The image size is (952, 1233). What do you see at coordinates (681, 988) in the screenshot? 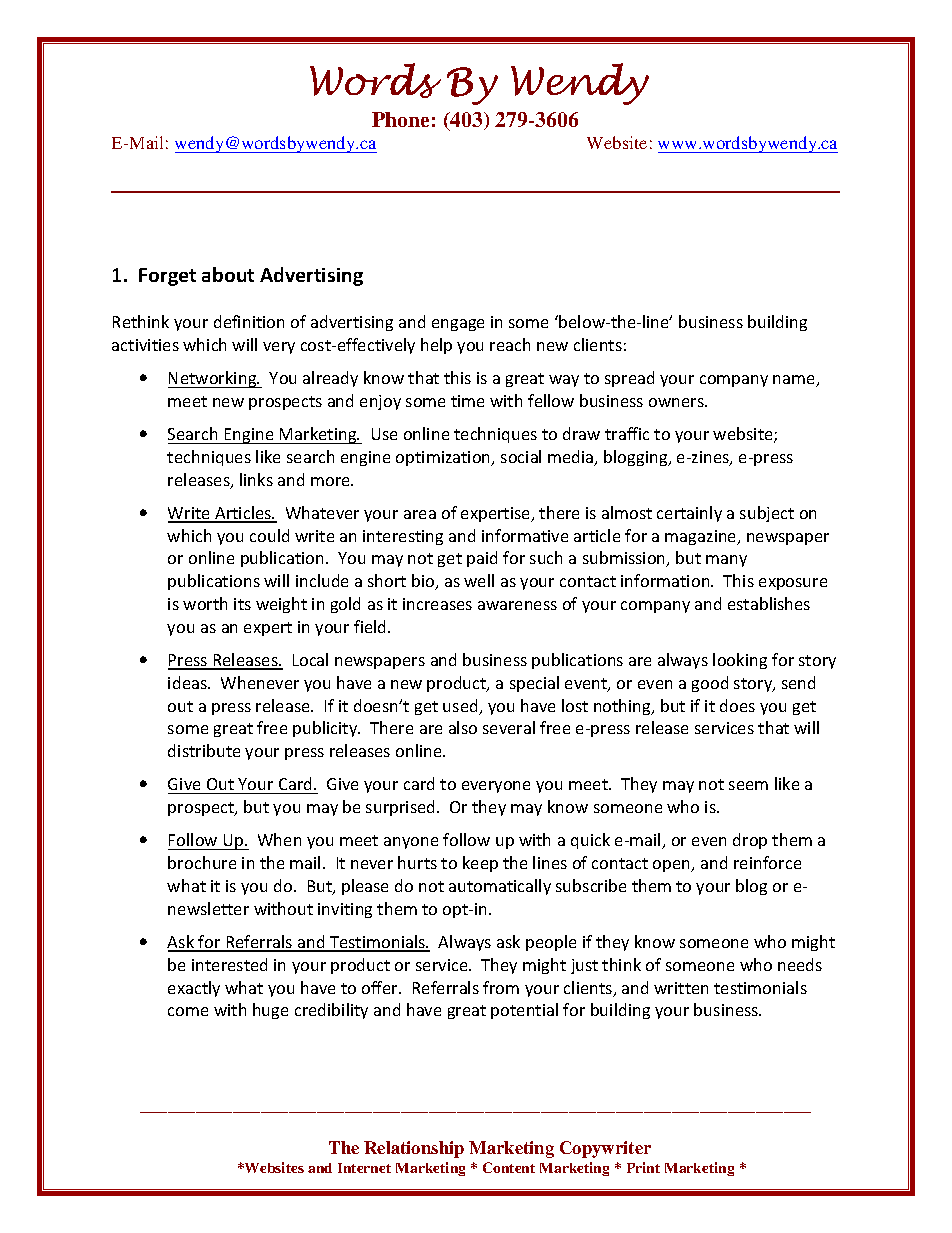
I see `written` at bounding box center [681, 988].
